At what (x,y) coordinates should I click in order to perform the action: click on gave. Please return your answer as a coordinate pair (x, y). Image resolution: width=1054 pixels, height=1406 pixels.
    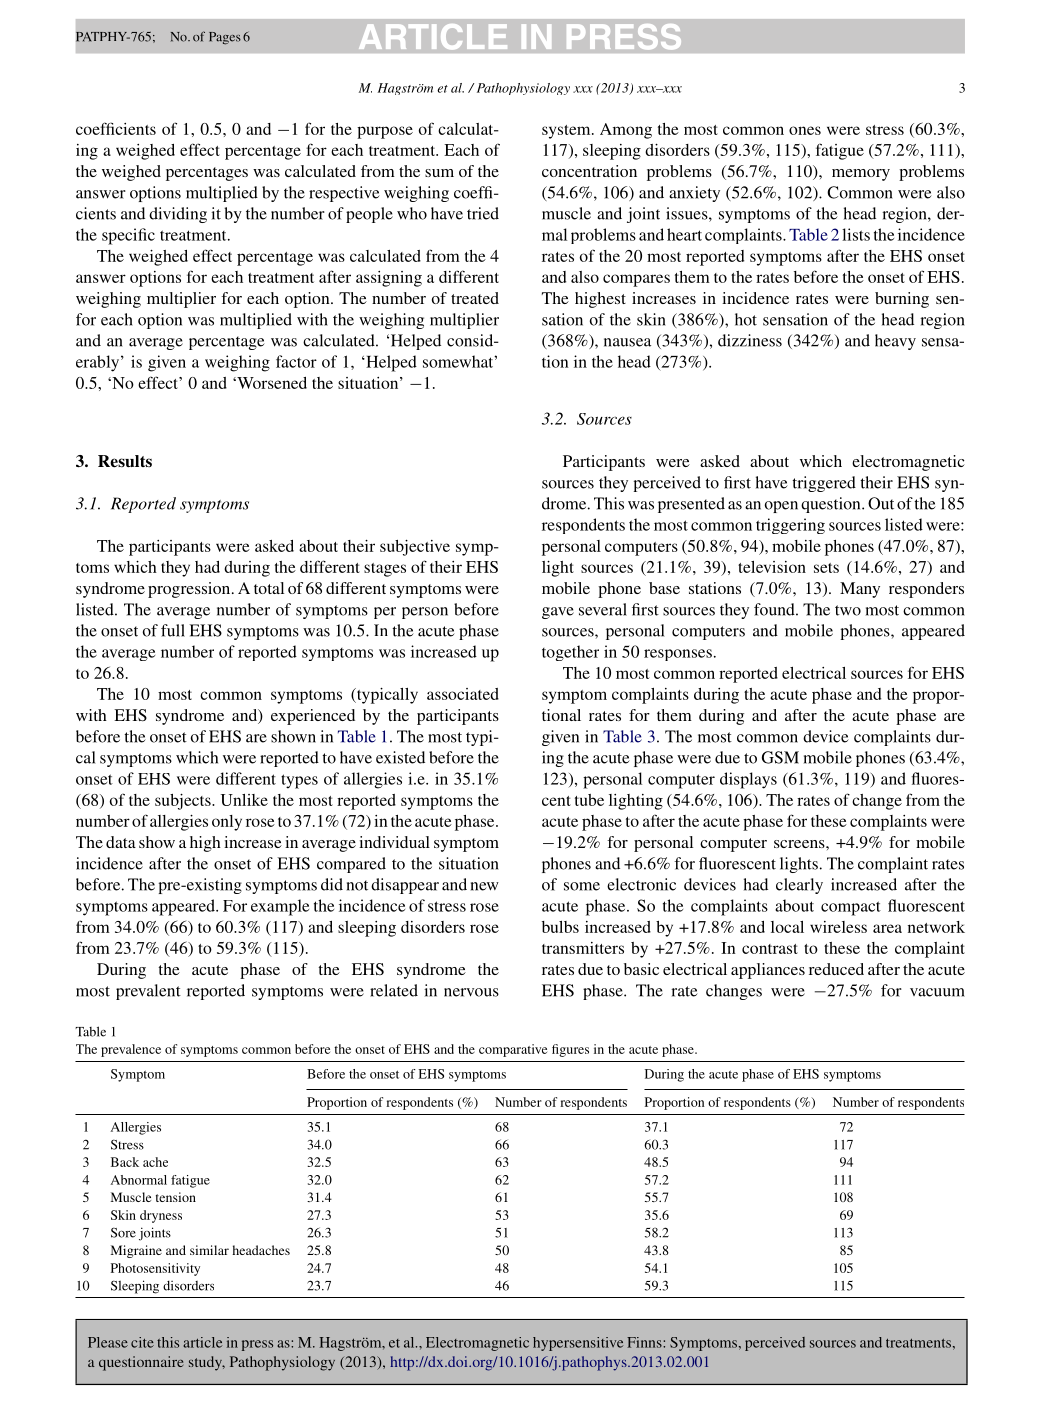
    Looking at the image, I should click on (558, 613).
